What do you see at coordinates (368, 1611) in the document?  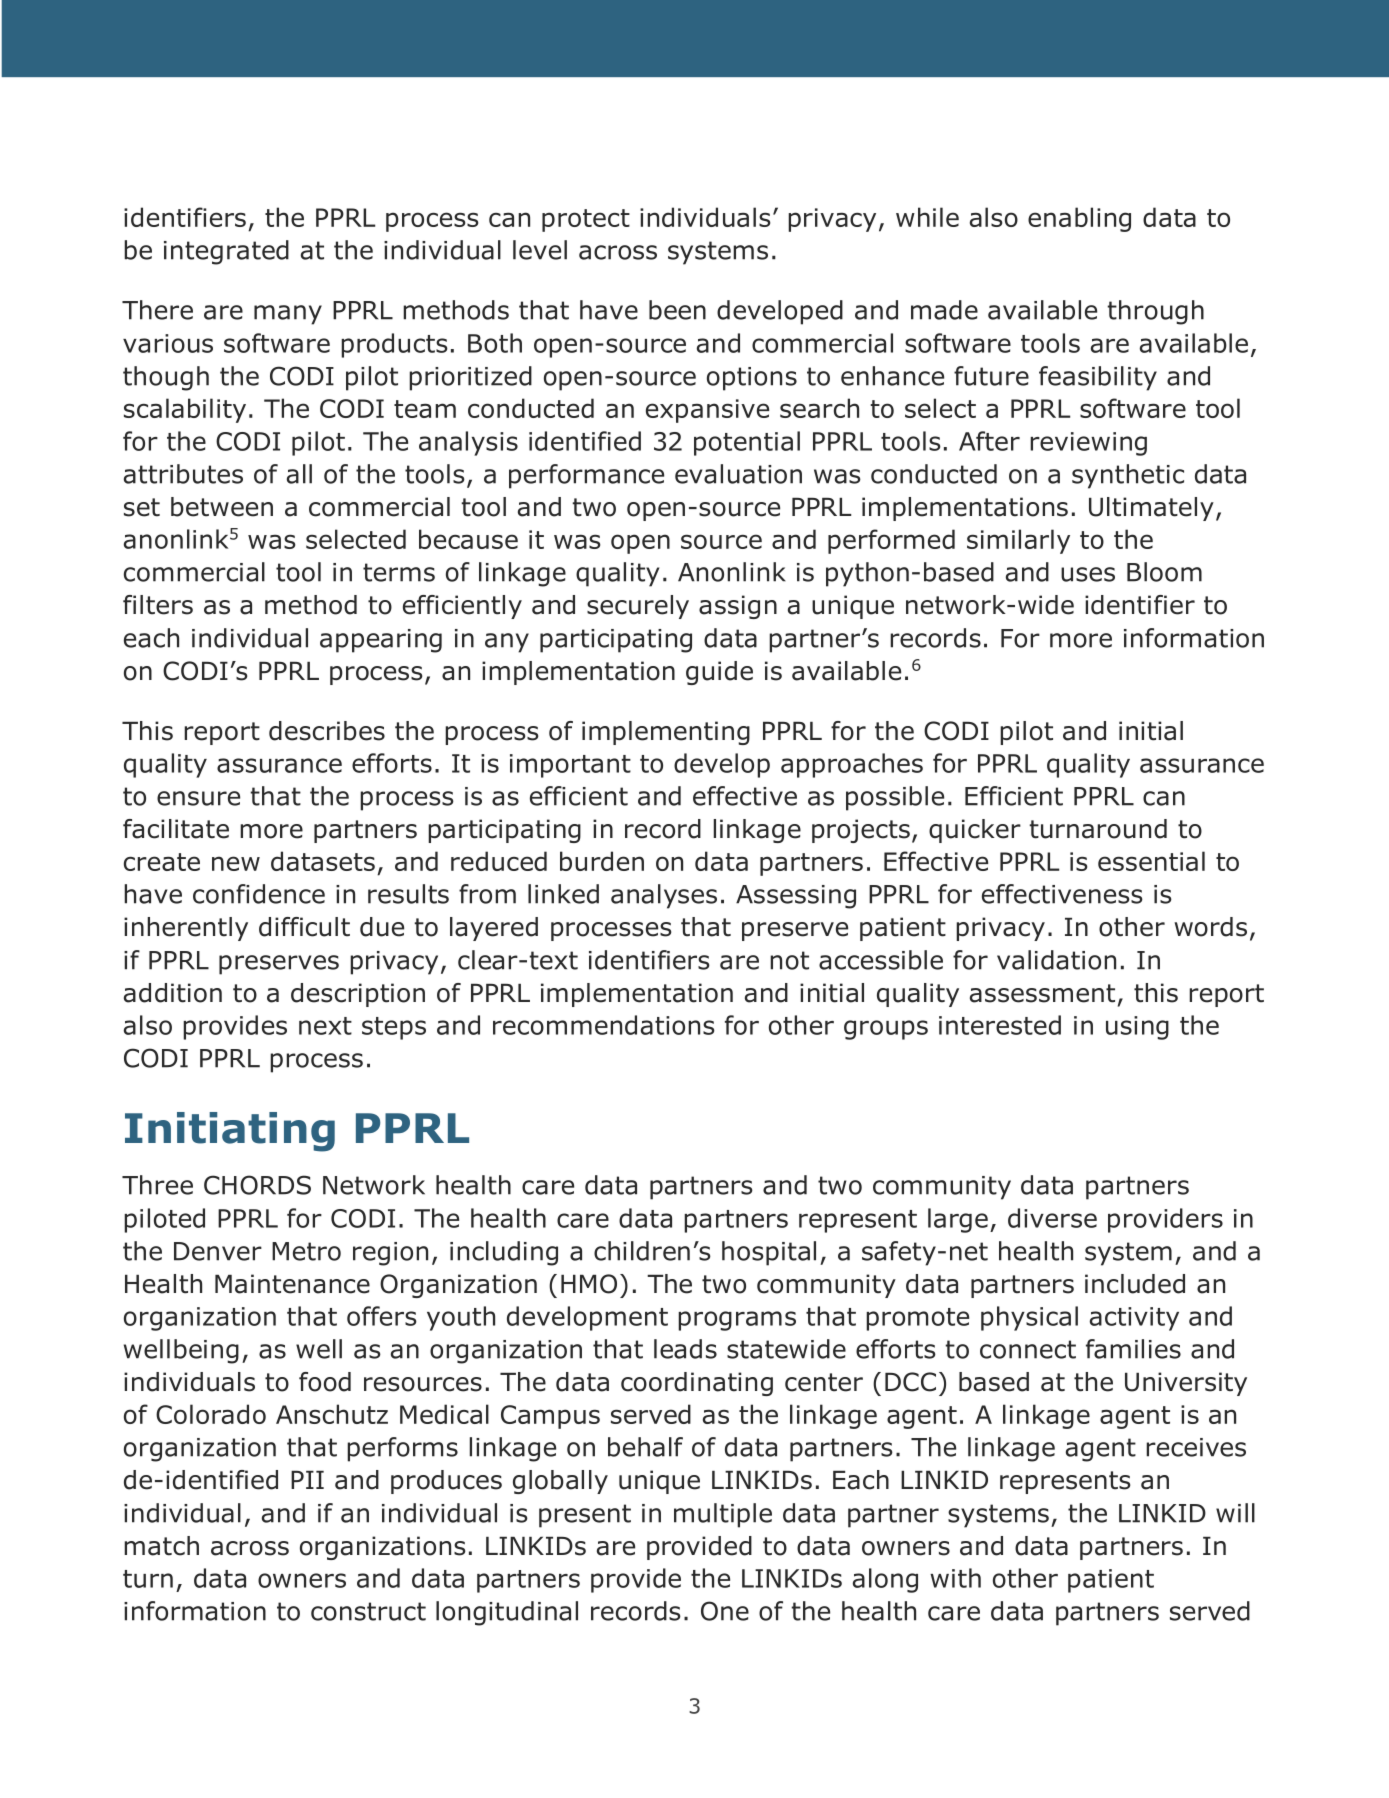 I see `construct` at bounding box center [368, 1611].
